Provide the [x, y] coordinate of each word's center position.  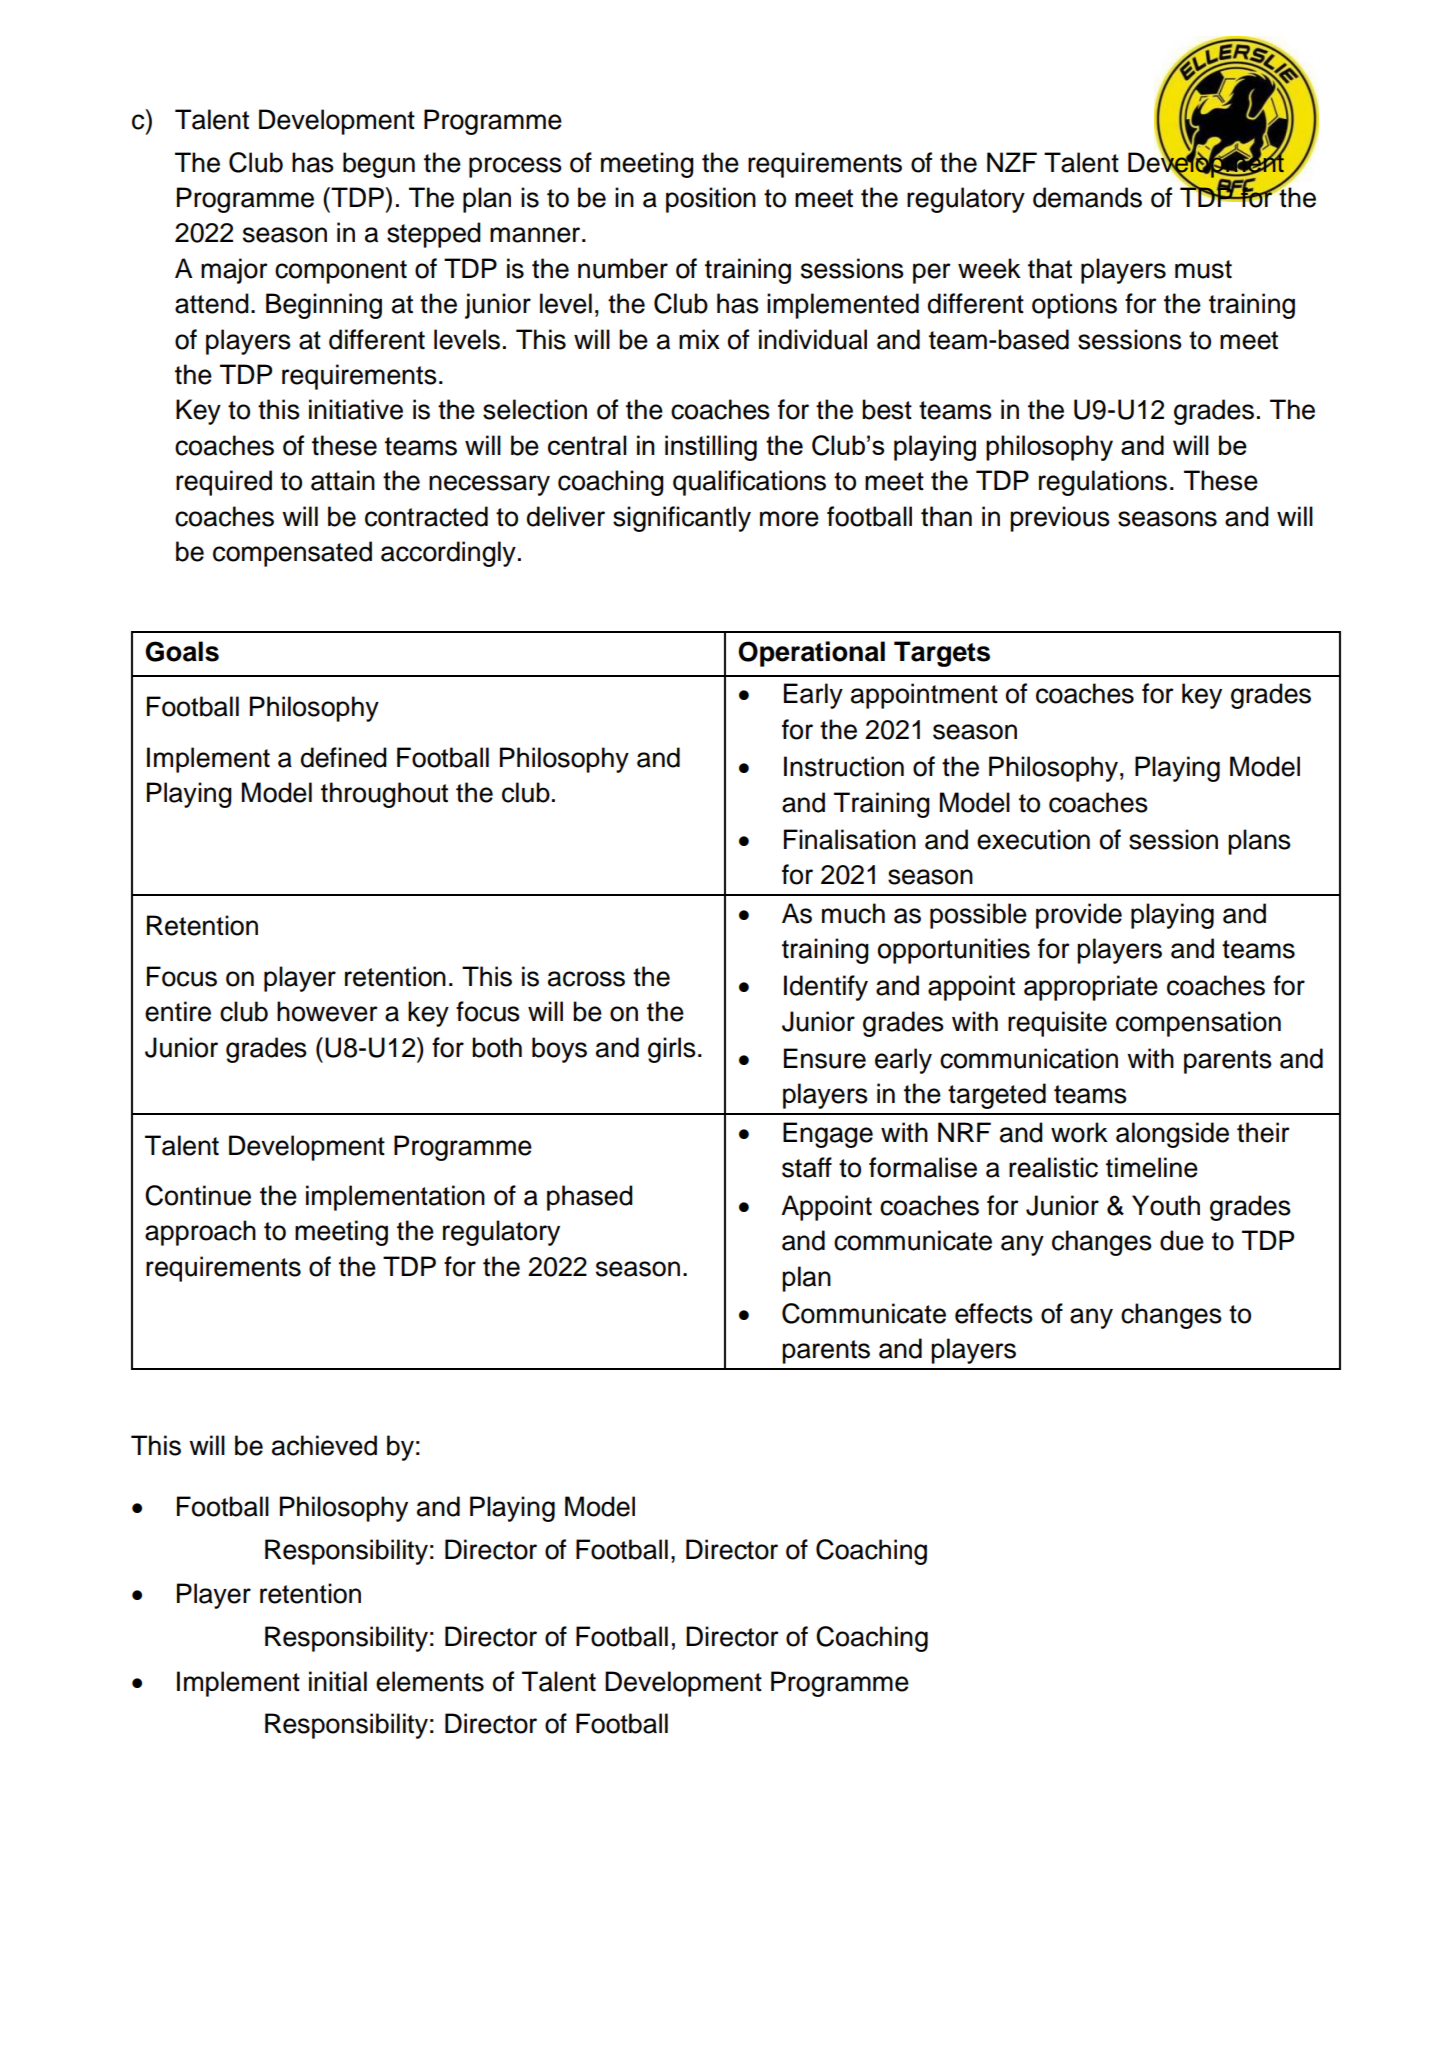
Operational [811, 654]
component [341, 272]
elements [430, 1681]
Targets [942, 654]
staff [807, 1167]
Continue [198, 1195]
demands [1087, 197]
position [711, 200]
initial [338, 1681]
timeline [1152, 1167]
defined [344, 757]
